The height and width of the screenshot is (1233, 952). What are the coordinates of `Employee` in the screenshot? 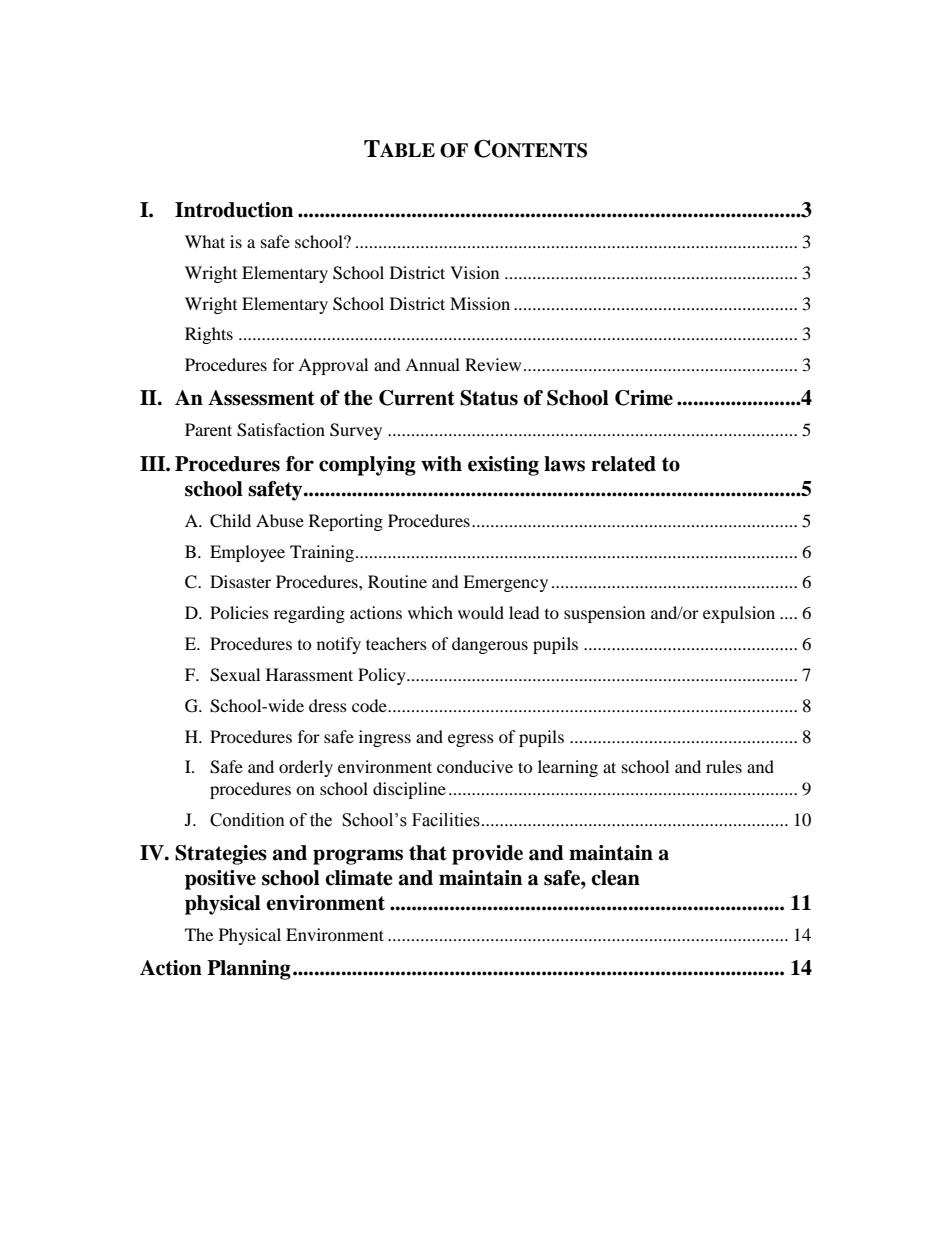 It's located at (247, 553).
